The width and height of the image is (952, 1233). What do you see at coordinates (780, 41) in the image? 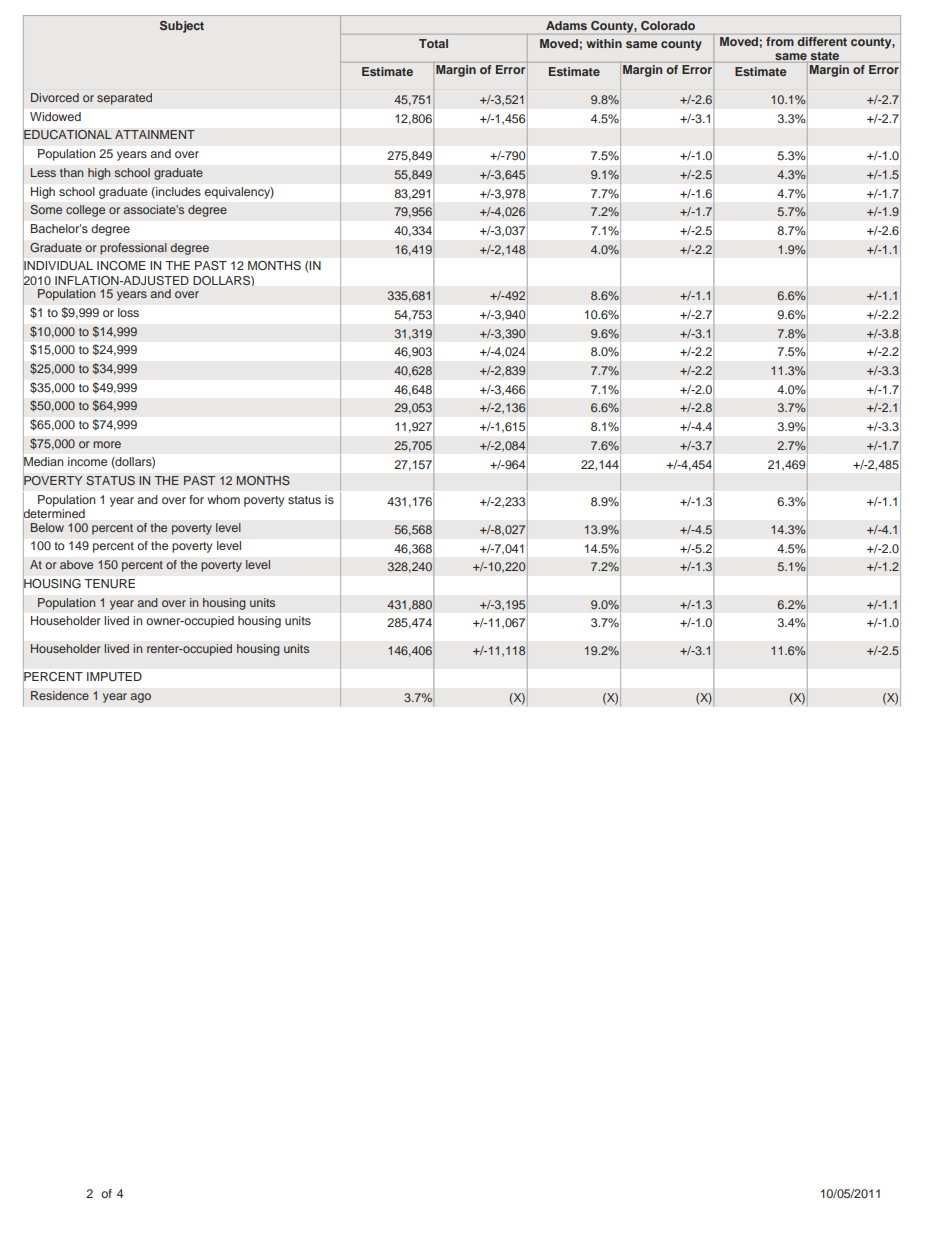
I see `from` at bounding box center [780, 41].
